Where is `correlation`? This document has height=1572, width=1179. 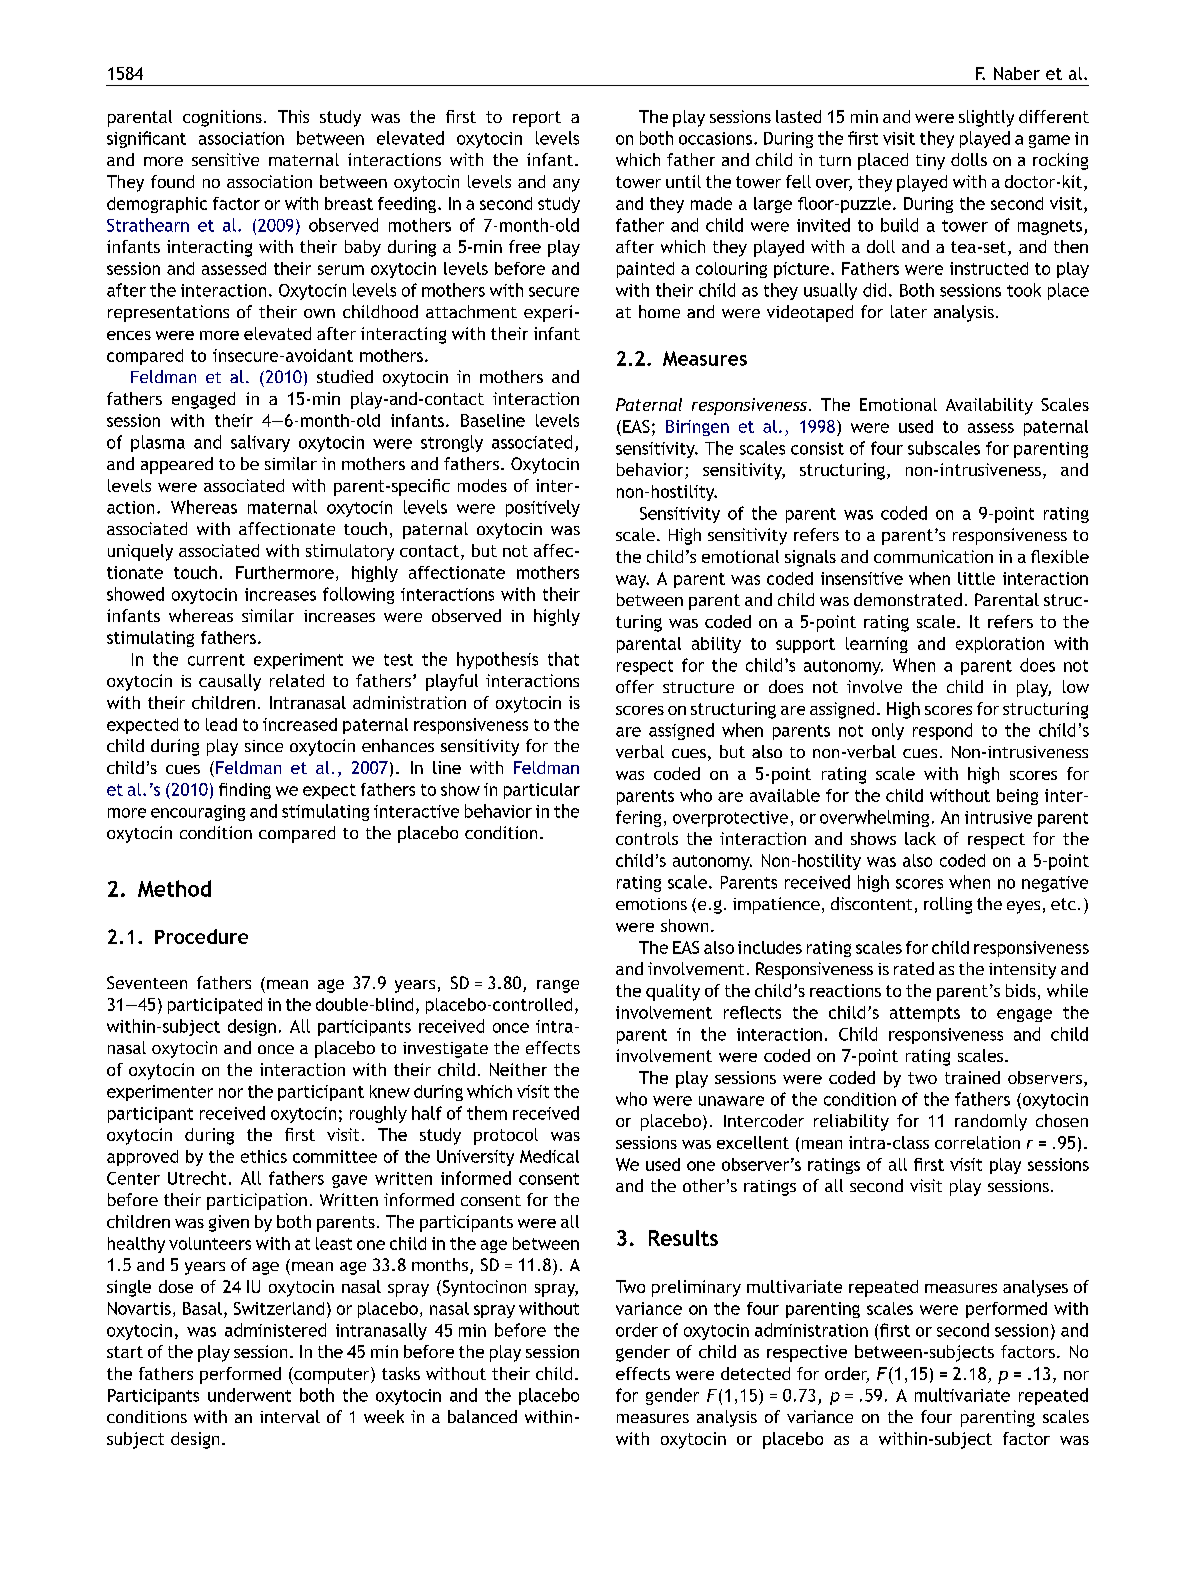
correlation is located at coordinates (977, 1142).
